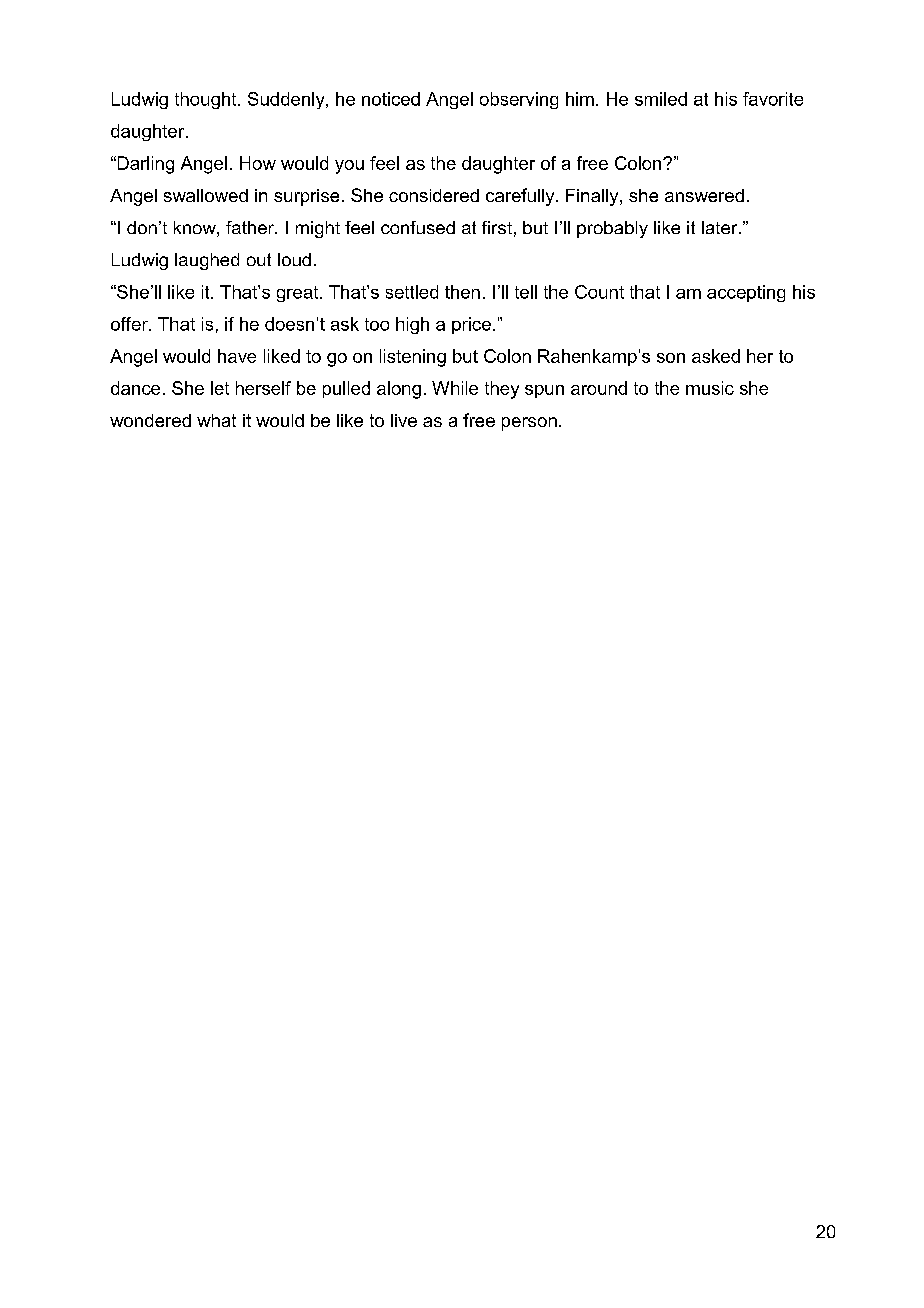 This screenshot has width=924, height=1308. What do you see at coordinates (746, 293) in the screenshot?
I see `accepting` at bounding box center [746, 293].
